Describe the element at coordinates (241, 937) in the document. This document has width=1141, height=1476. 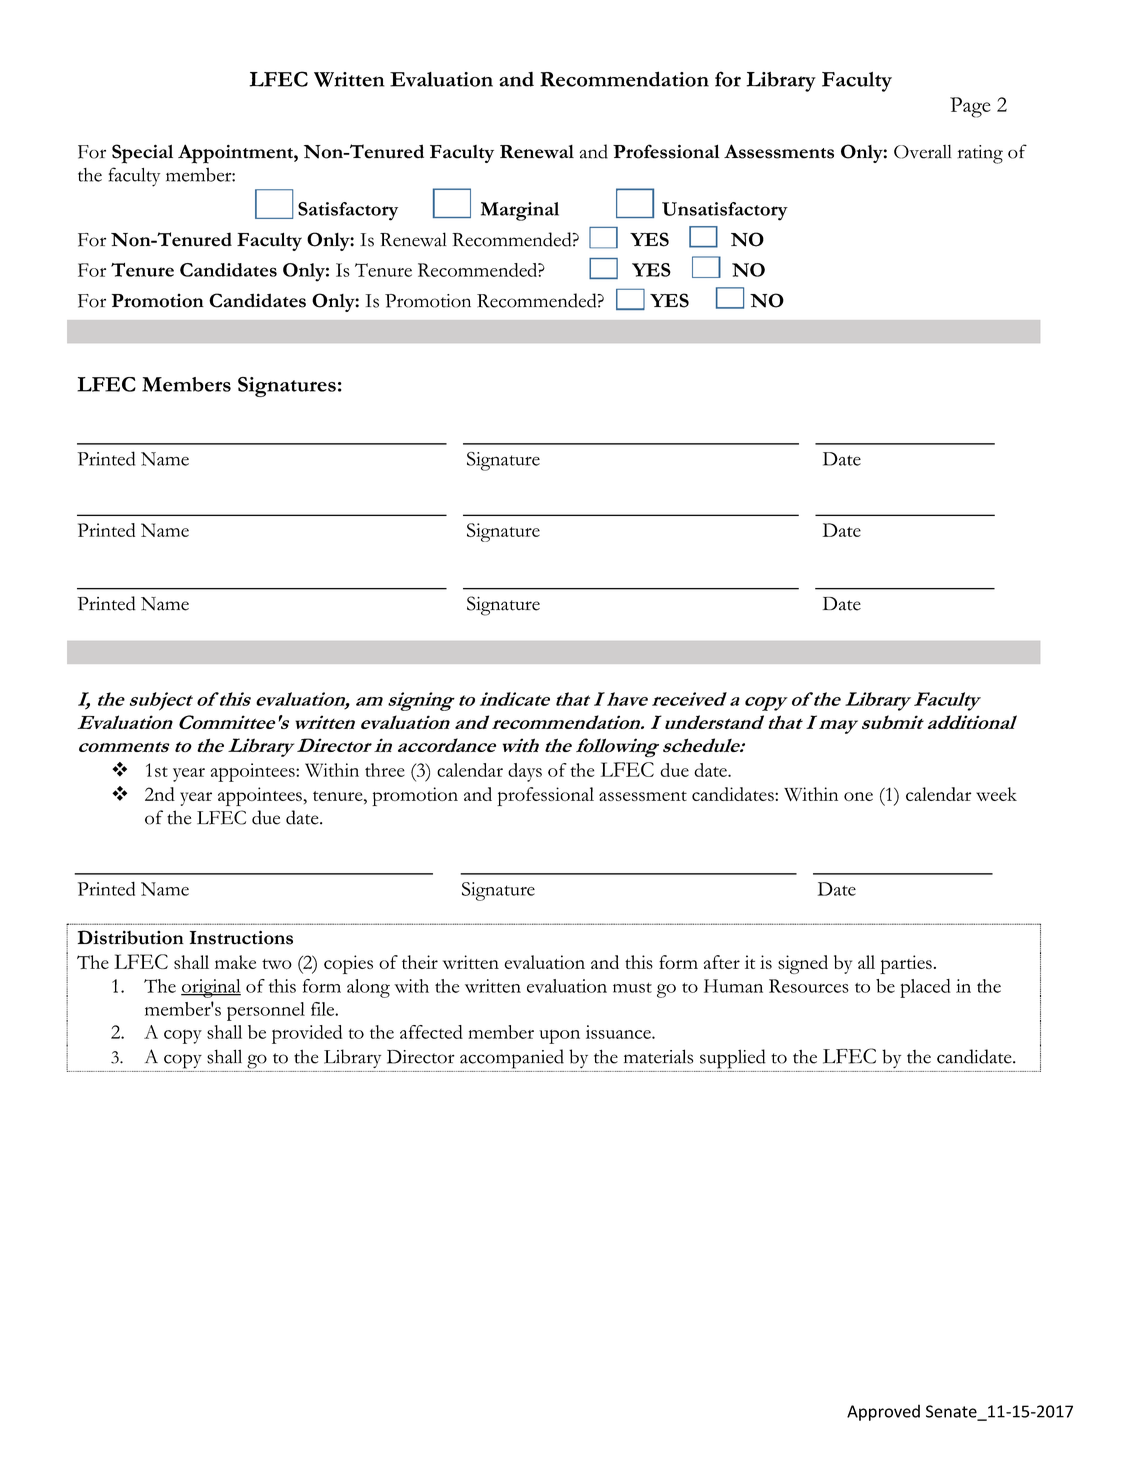
I see `Instructions` at that location.
